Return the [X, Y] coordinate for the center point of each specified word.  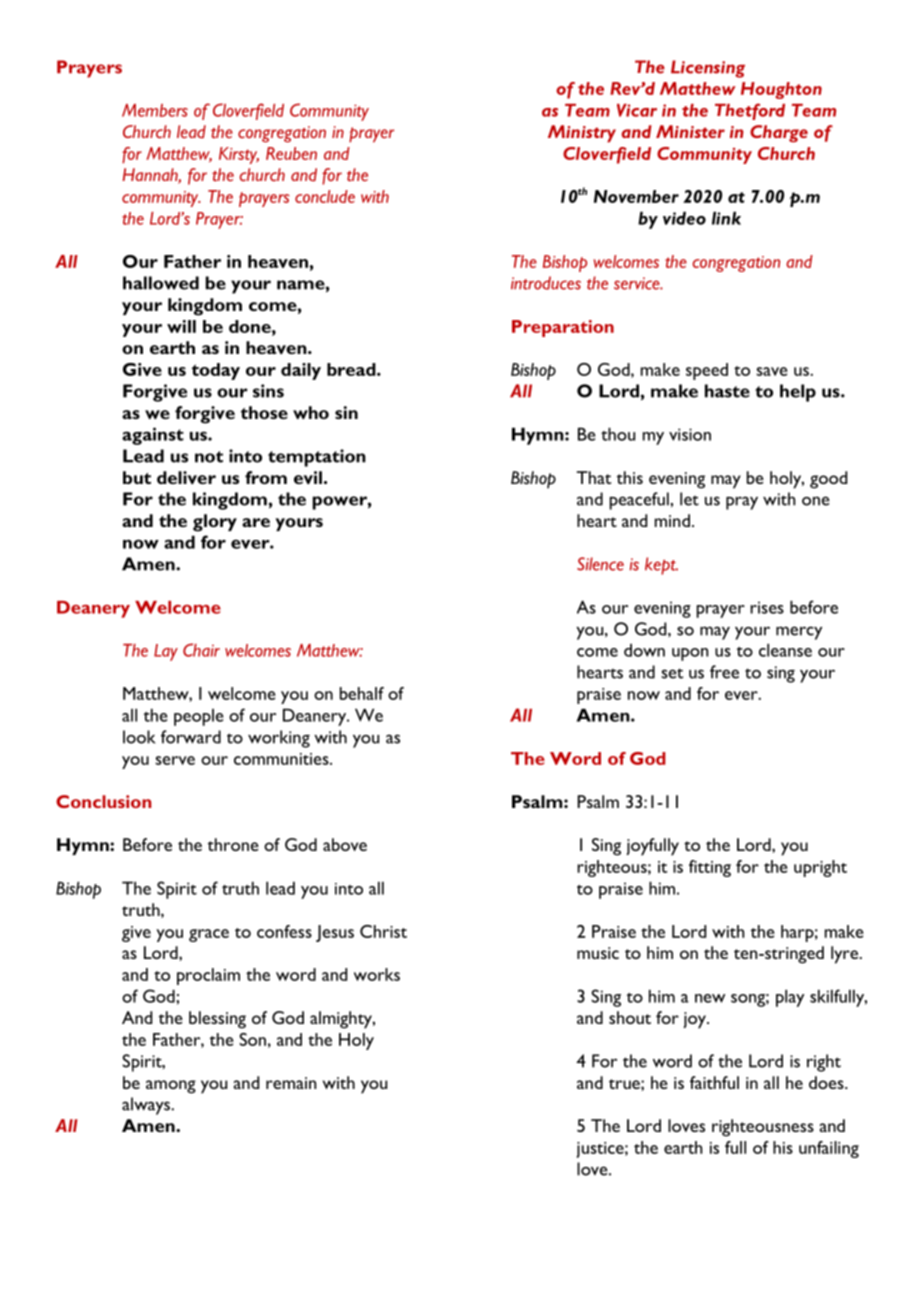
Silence [600, 564]
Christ [383, 931]
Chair [201, 650]
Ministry [582, 134]
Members [155, 110]
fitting [710, 868]
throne [233, 844]
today [216, 371]
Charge [779, 134]
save [772, 371]
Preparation [563, 328]
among [171, 1087]
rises [767, 607]
